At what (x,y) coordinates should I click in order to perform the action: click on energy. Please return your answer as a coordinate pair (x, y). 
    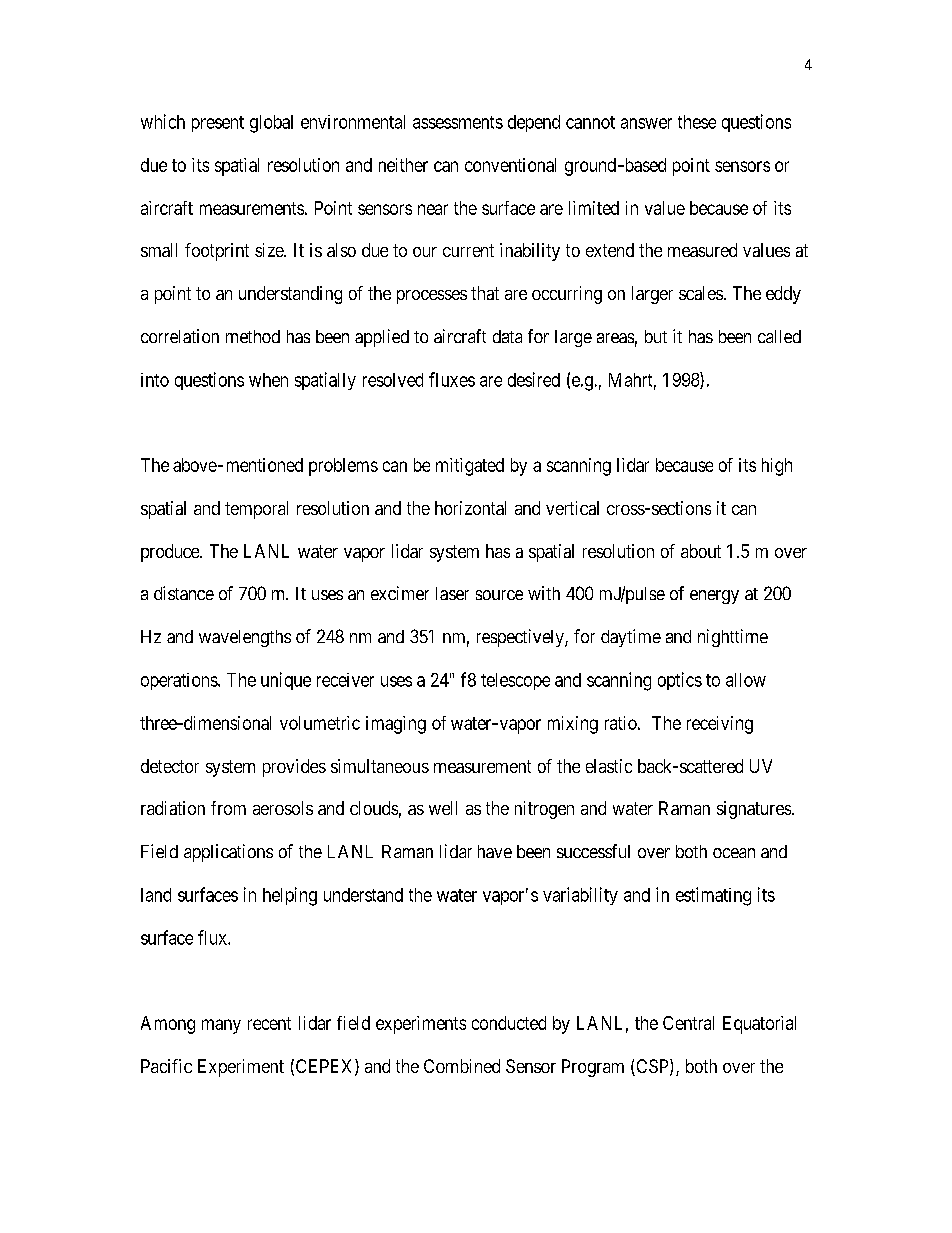
    Looking at the image, I should click on (714, 597).
